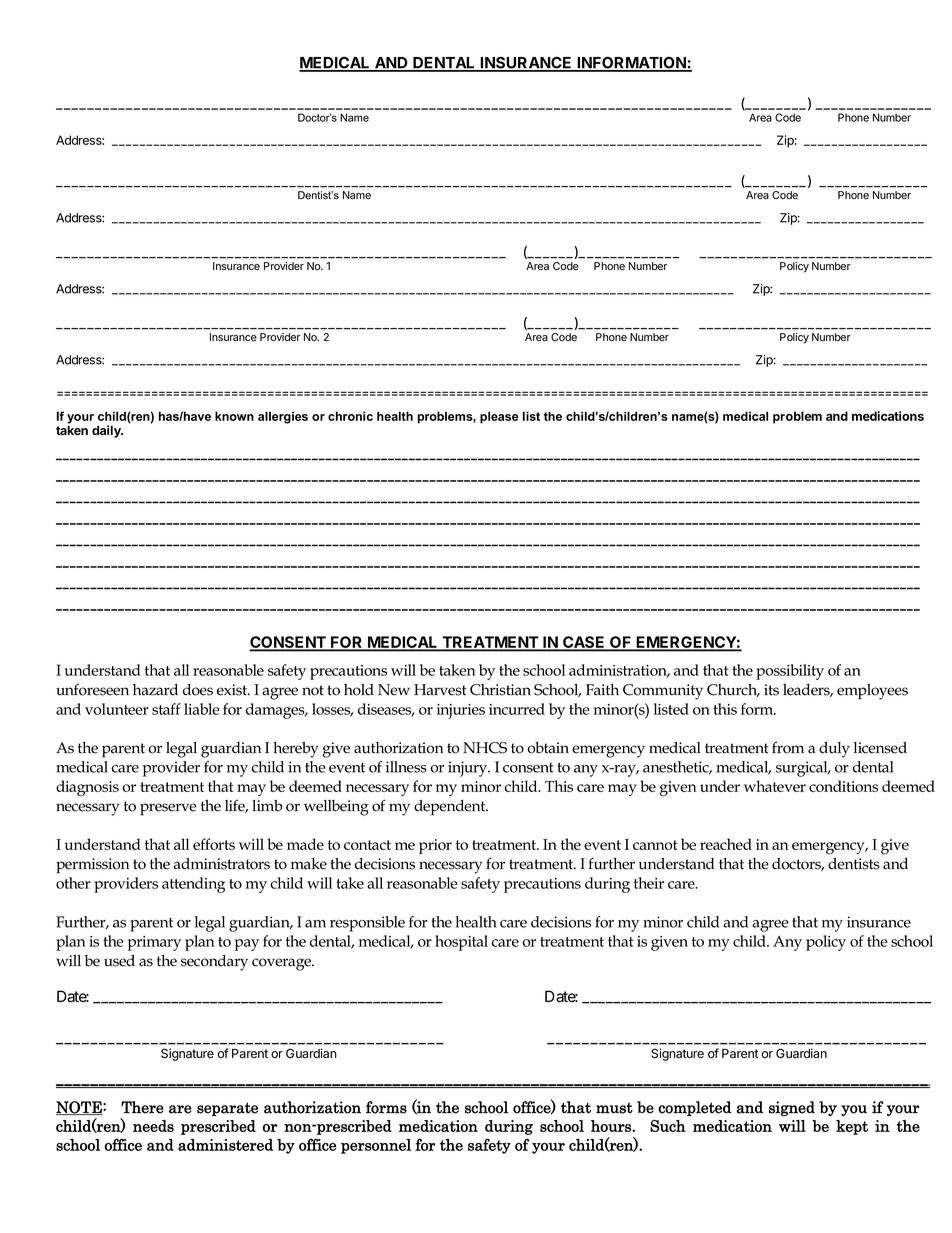 Image resolution: width=952 pixels, height=1233 pixels. I want to click on hospital, so click(461, 943).
